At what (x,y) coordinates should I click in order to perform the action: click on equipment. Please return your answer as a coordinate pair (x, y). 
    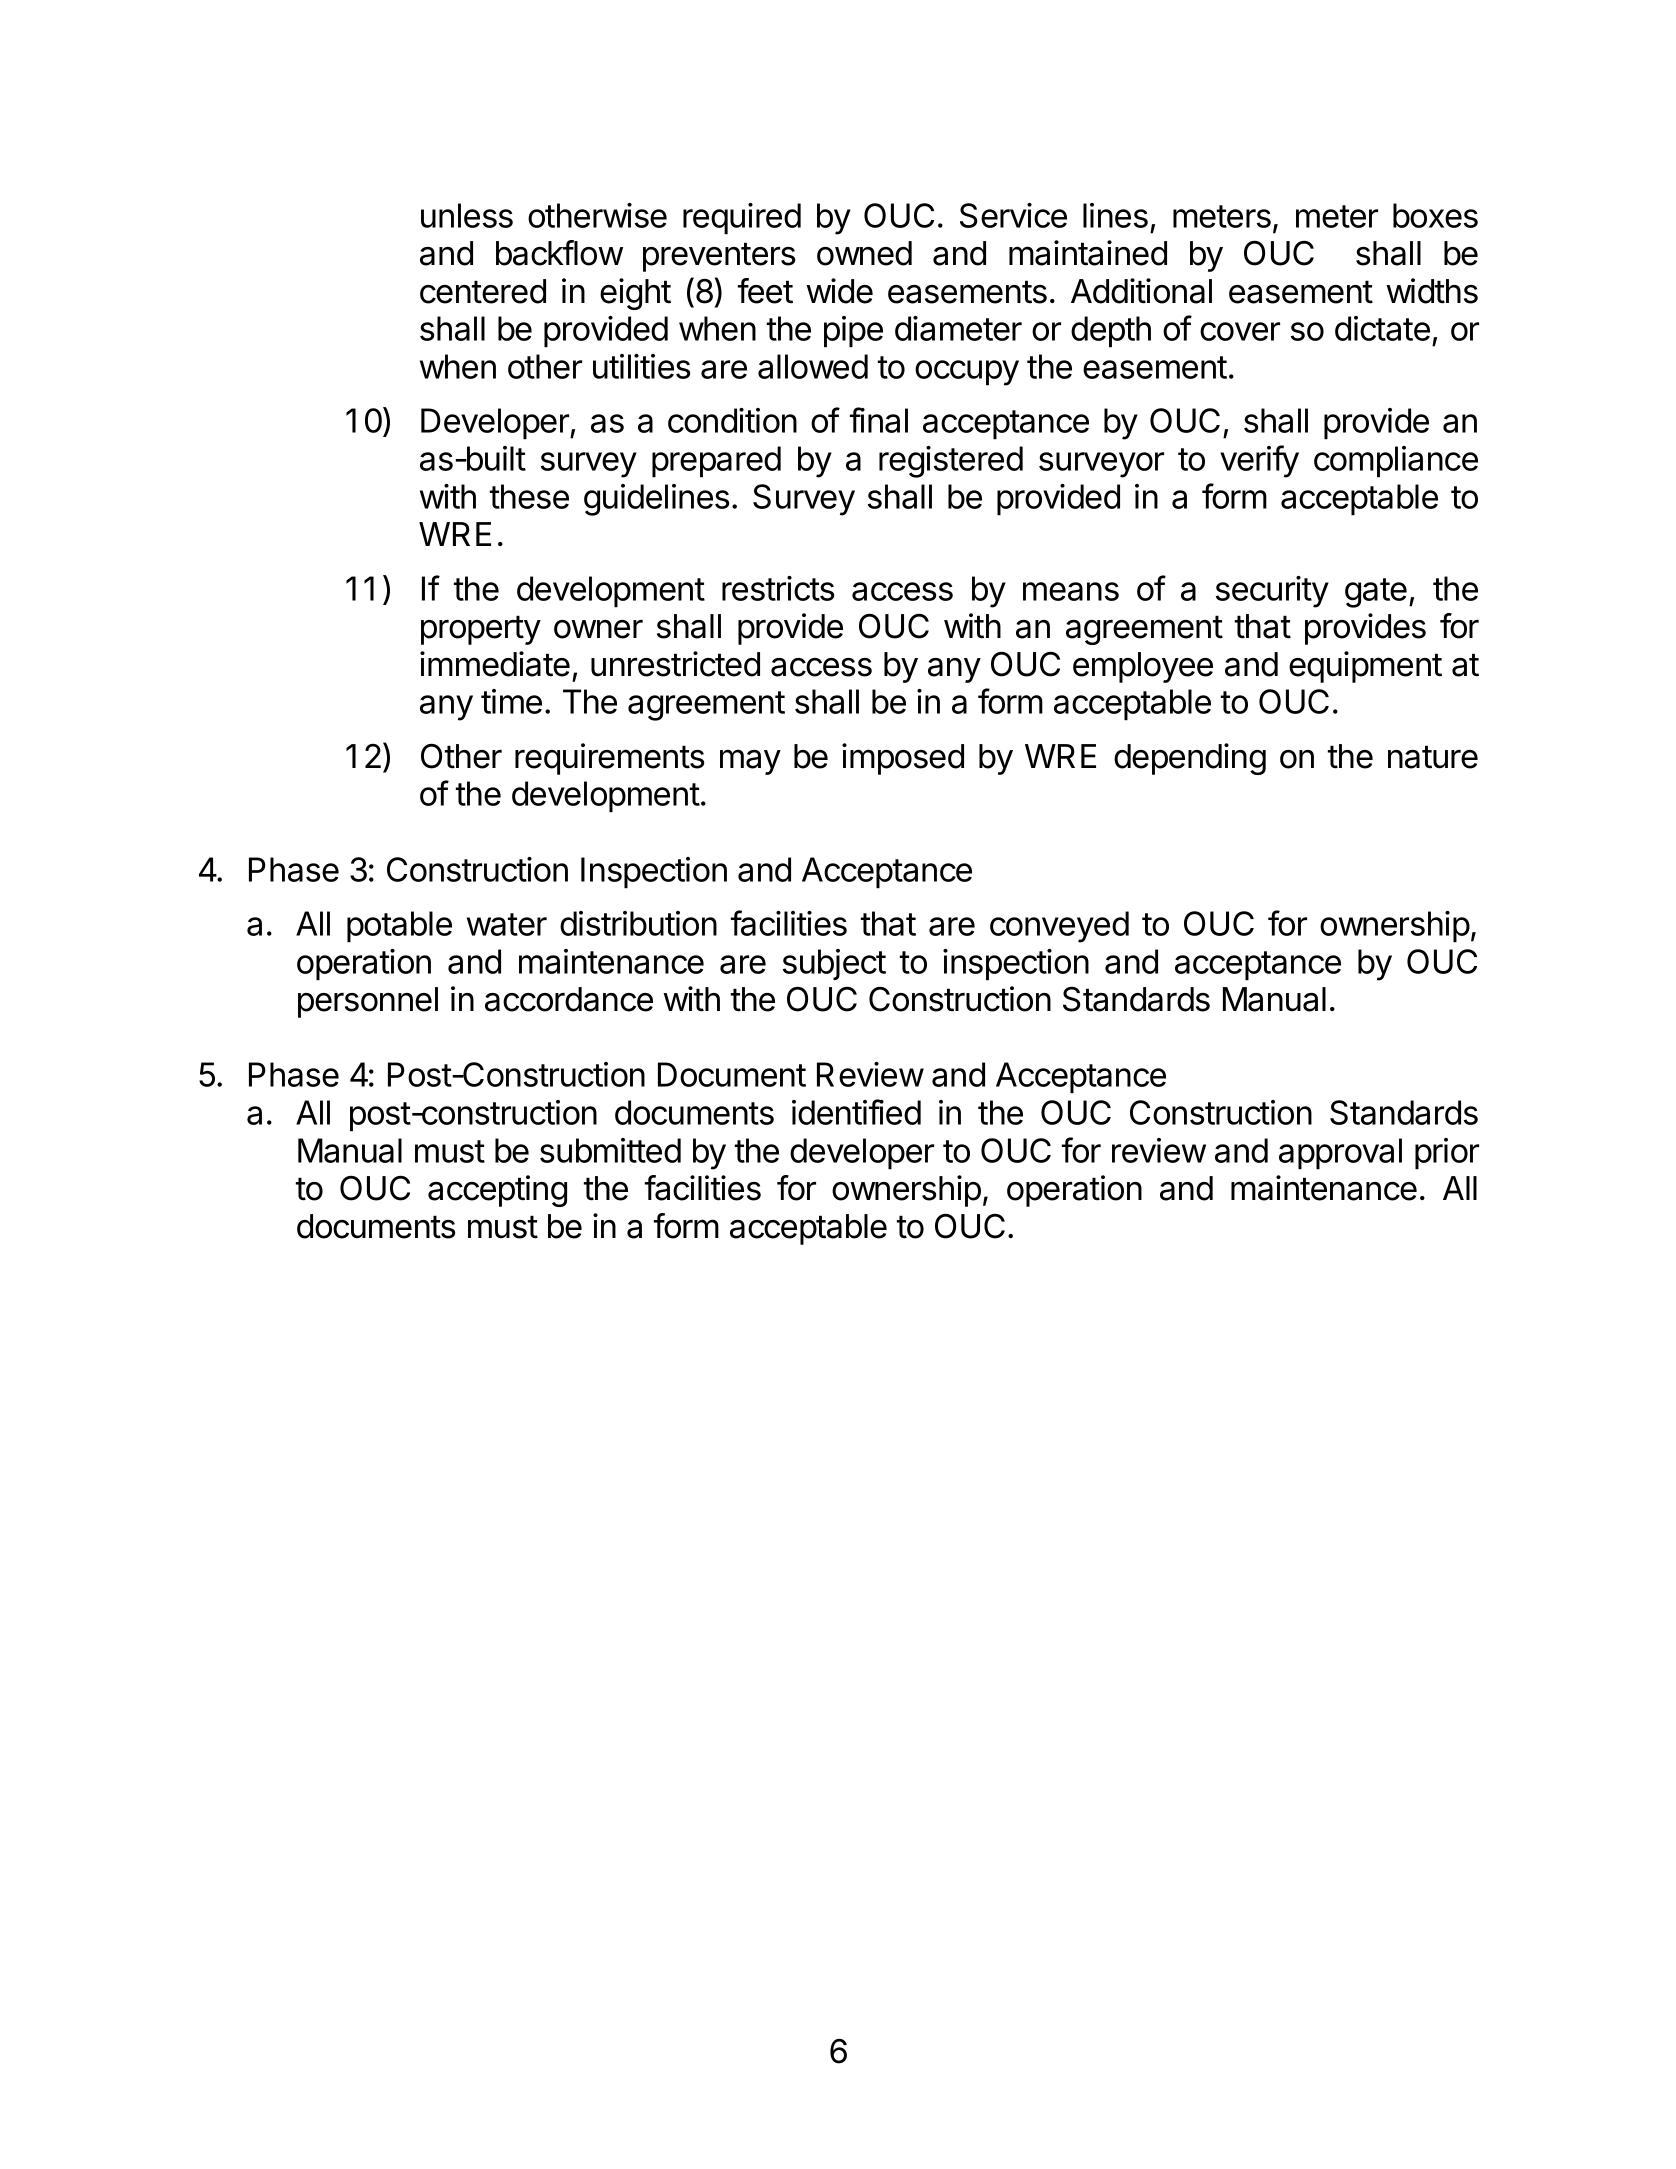
    Looking at the image, I should click on (1365, 667).
